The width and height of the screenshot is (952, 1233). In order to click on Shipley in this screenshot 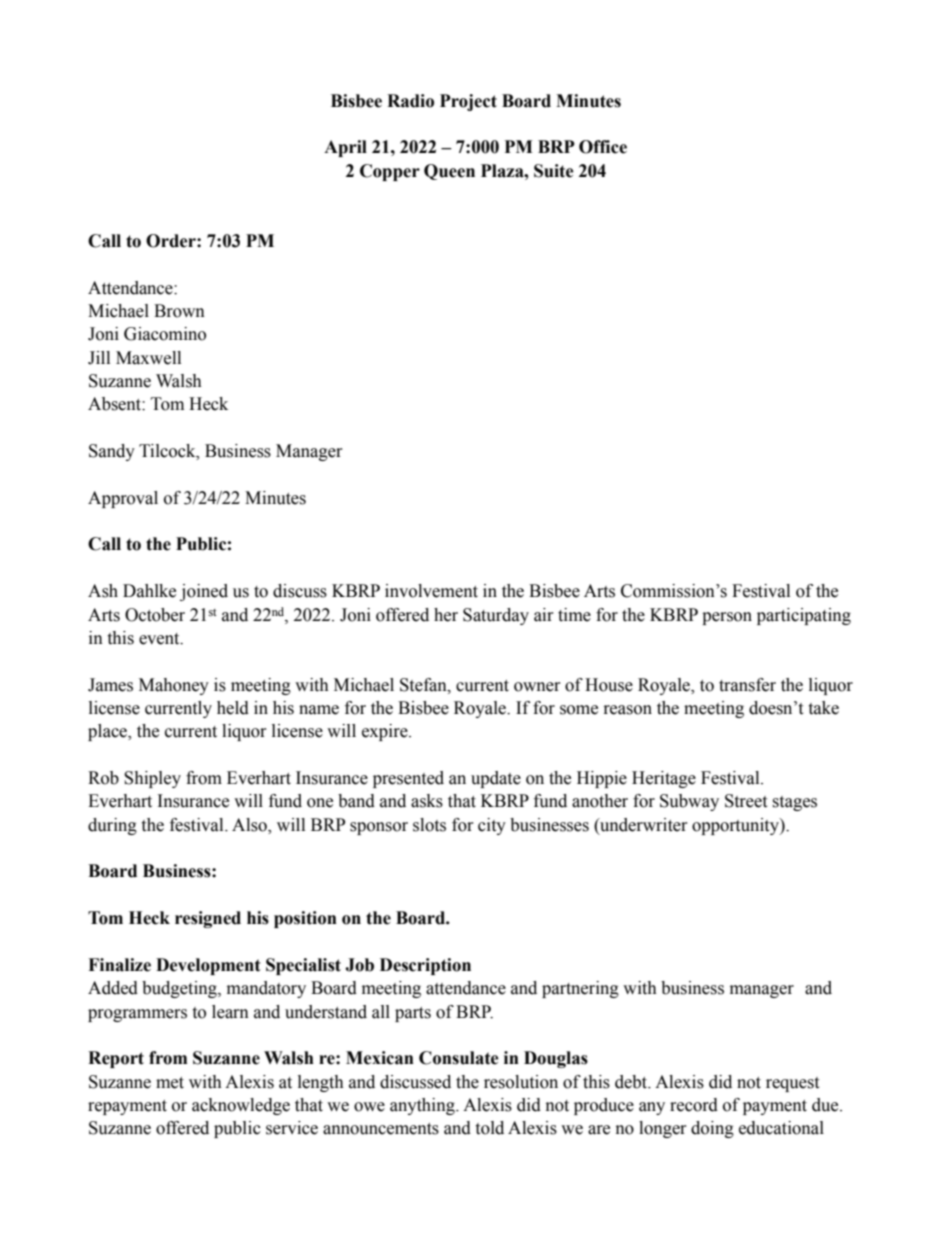, I will do `click(152, 779)`.
